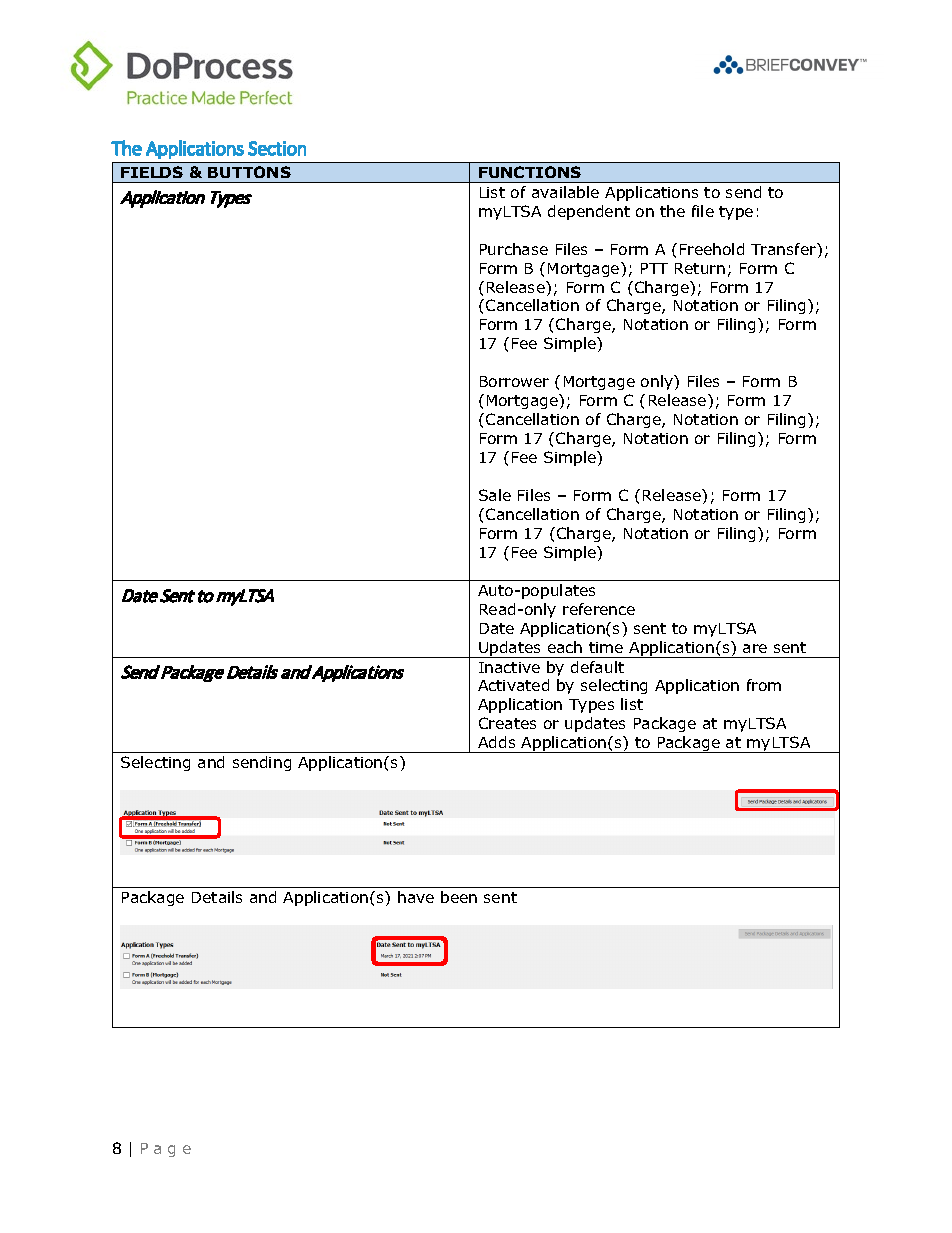  Describe the element at coordinates (459, 897) in the screenshot. I see `been` at that location.
